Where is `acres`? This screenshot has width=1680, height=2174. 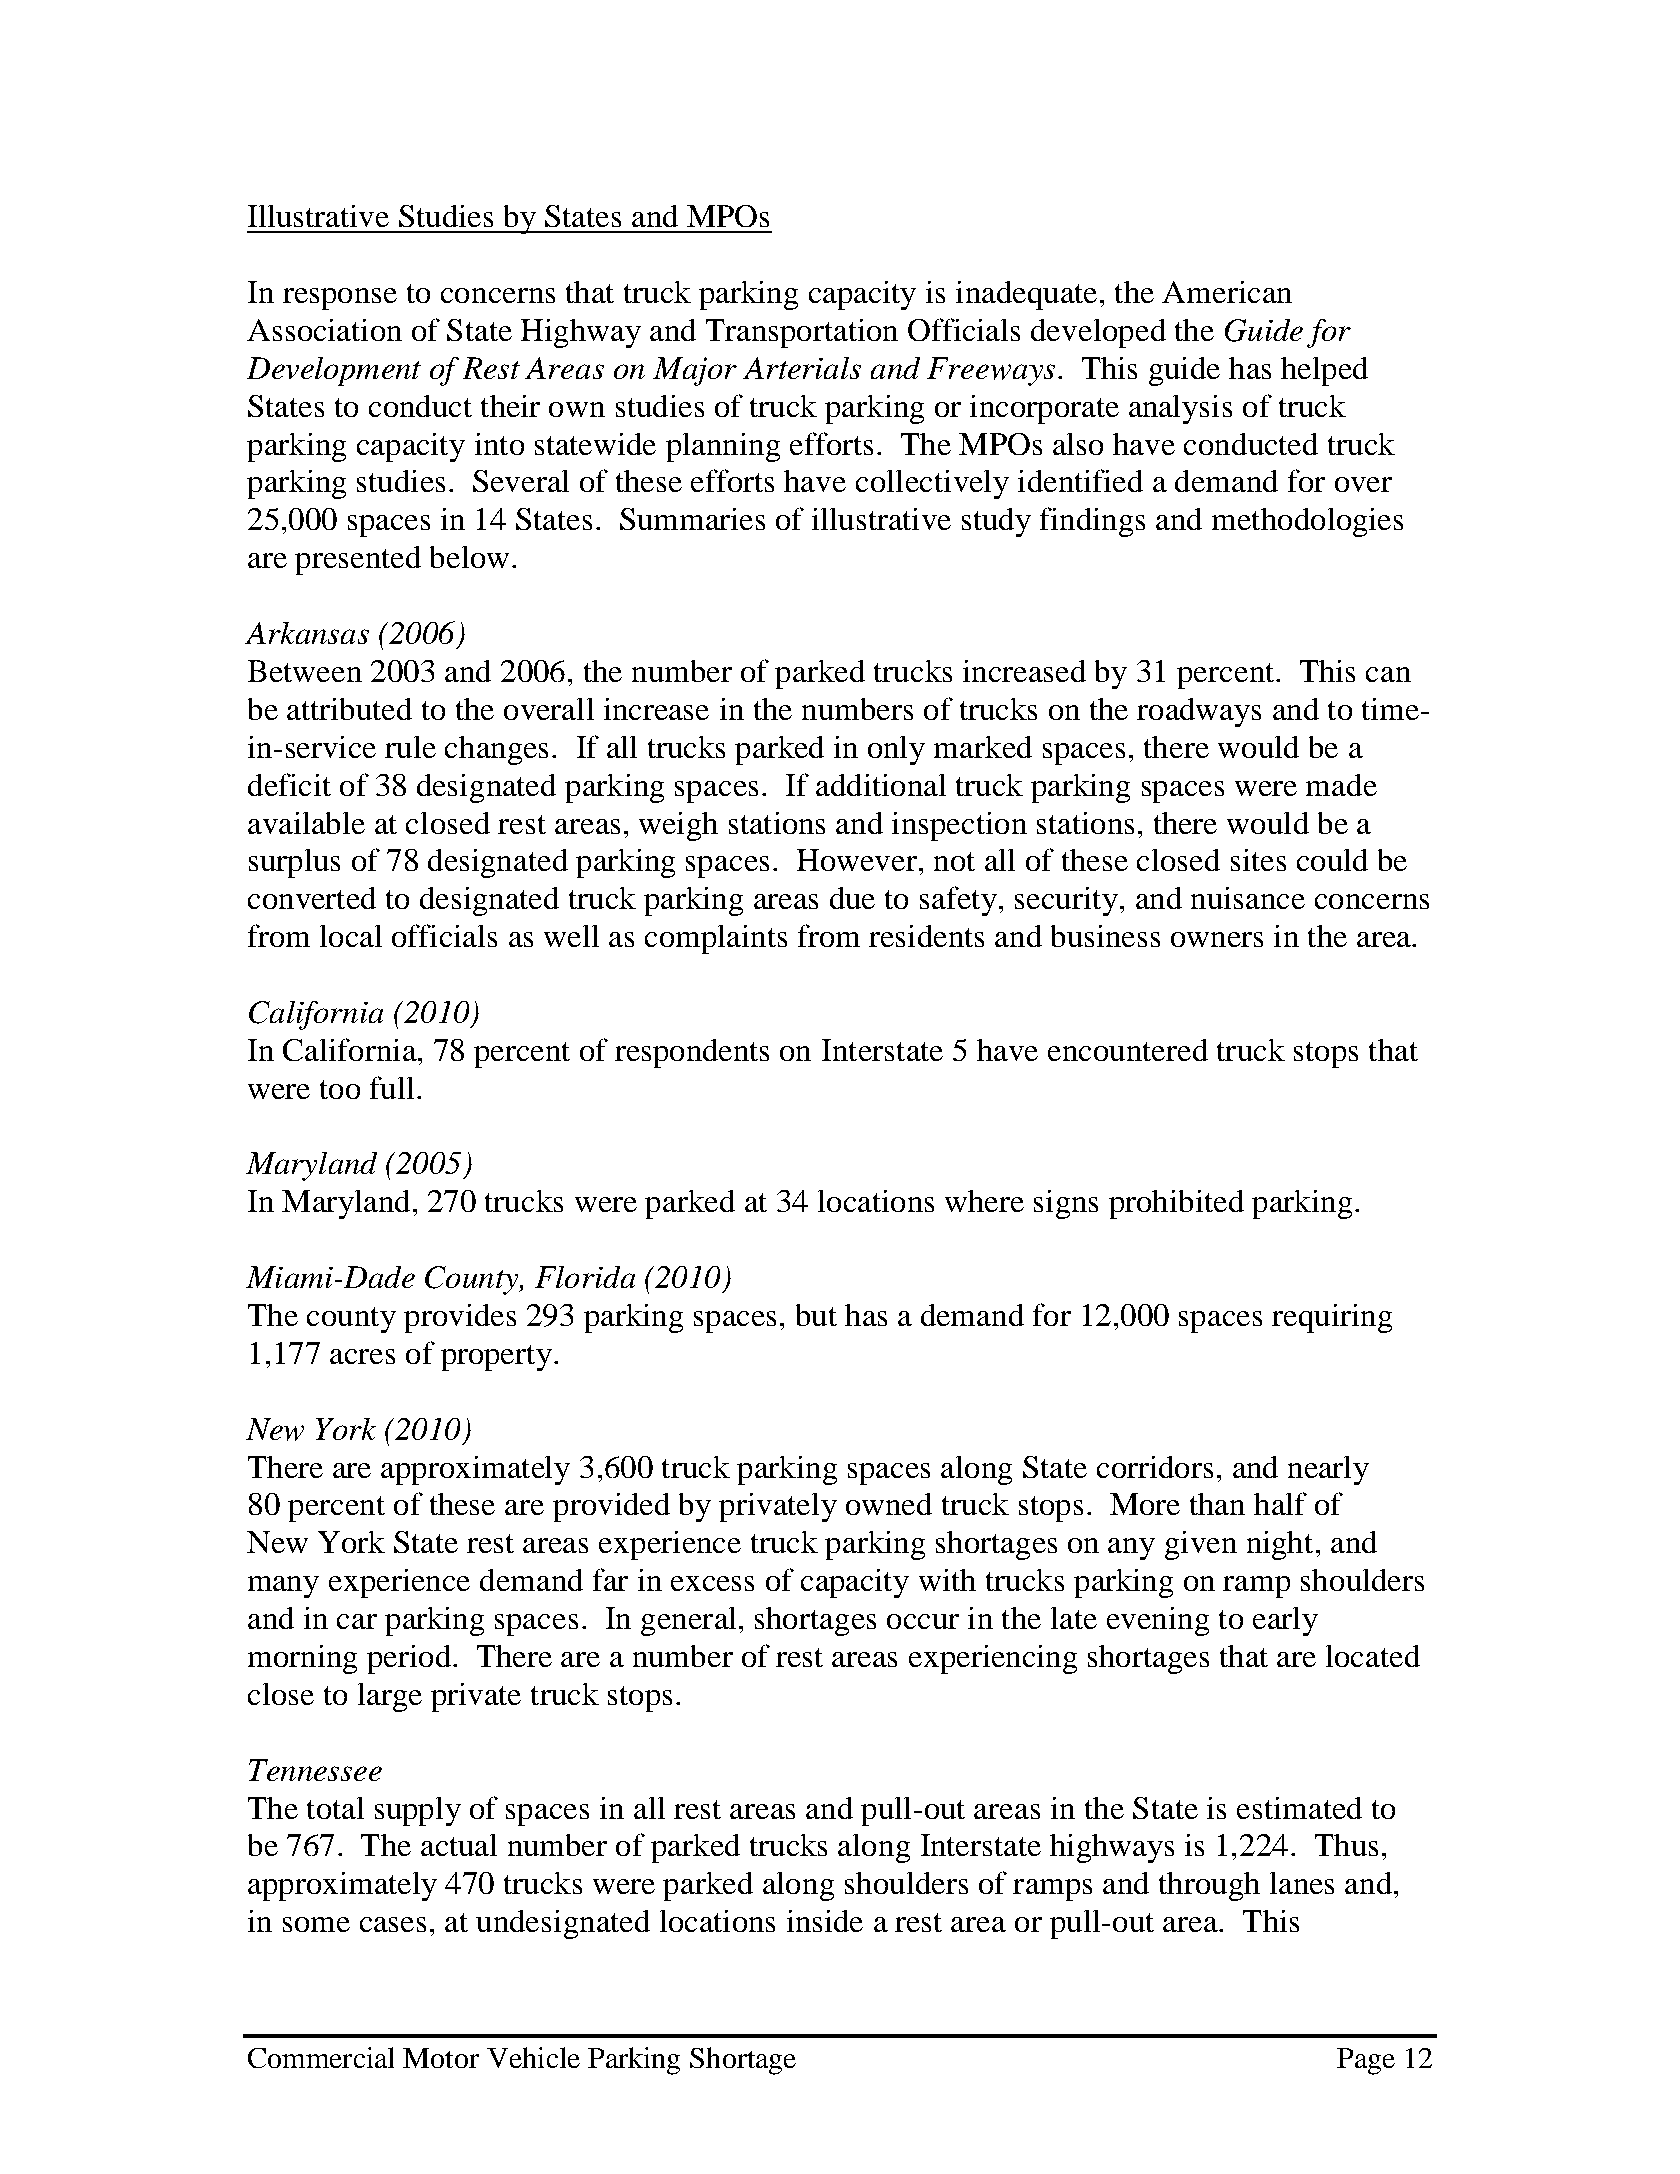 acres is located at coordinates (362, 1356).
